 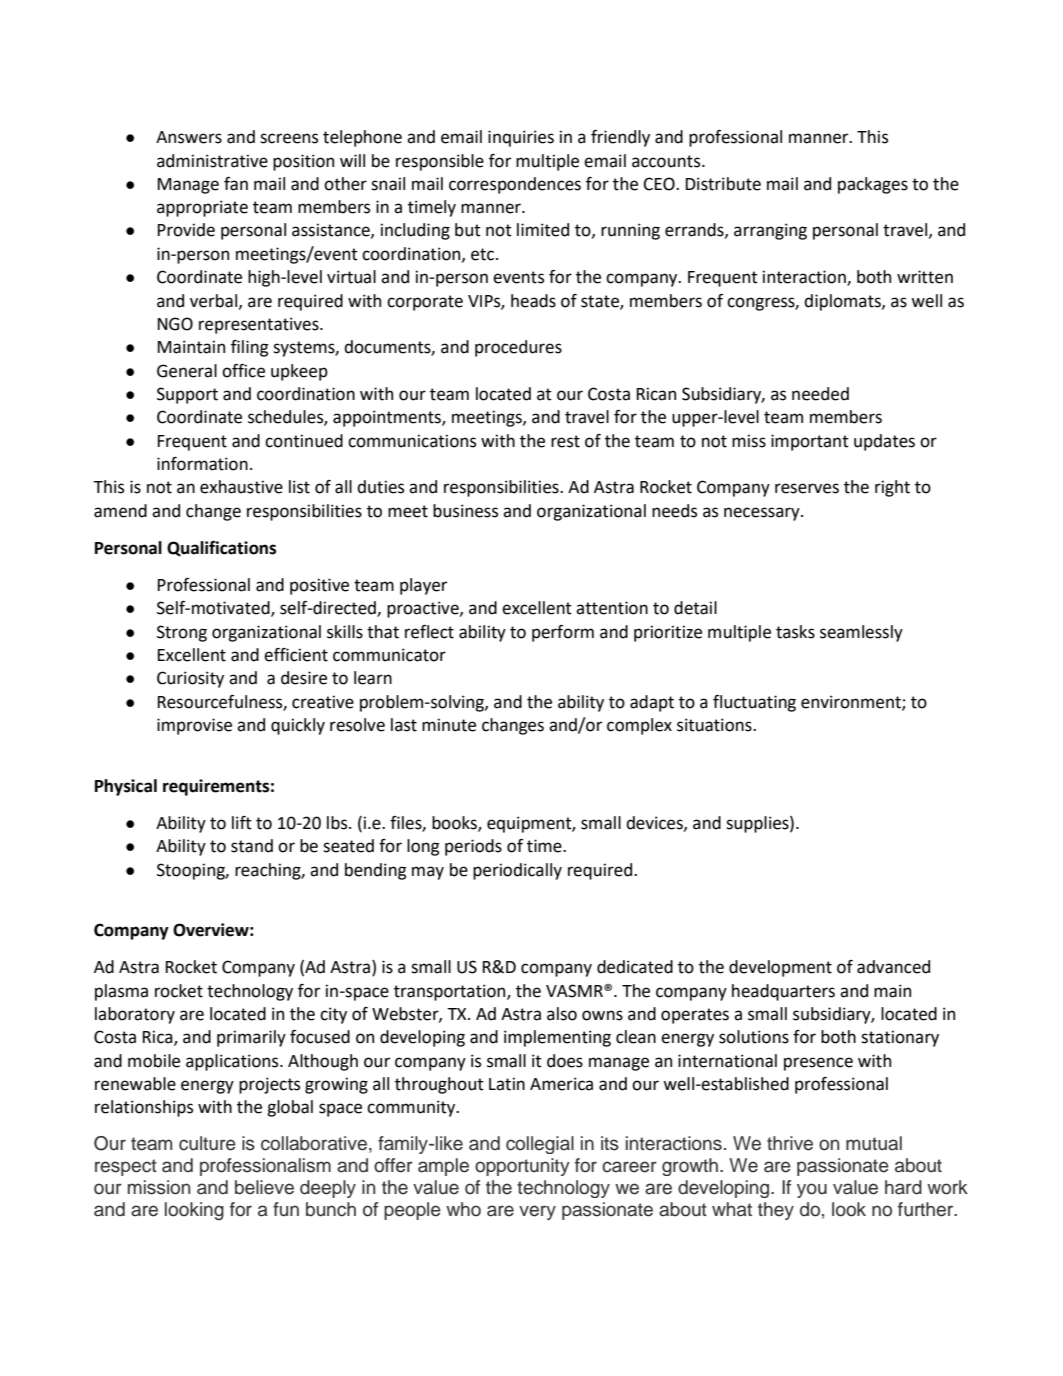 I want to click on administrative, so click(x=212, y=161).
